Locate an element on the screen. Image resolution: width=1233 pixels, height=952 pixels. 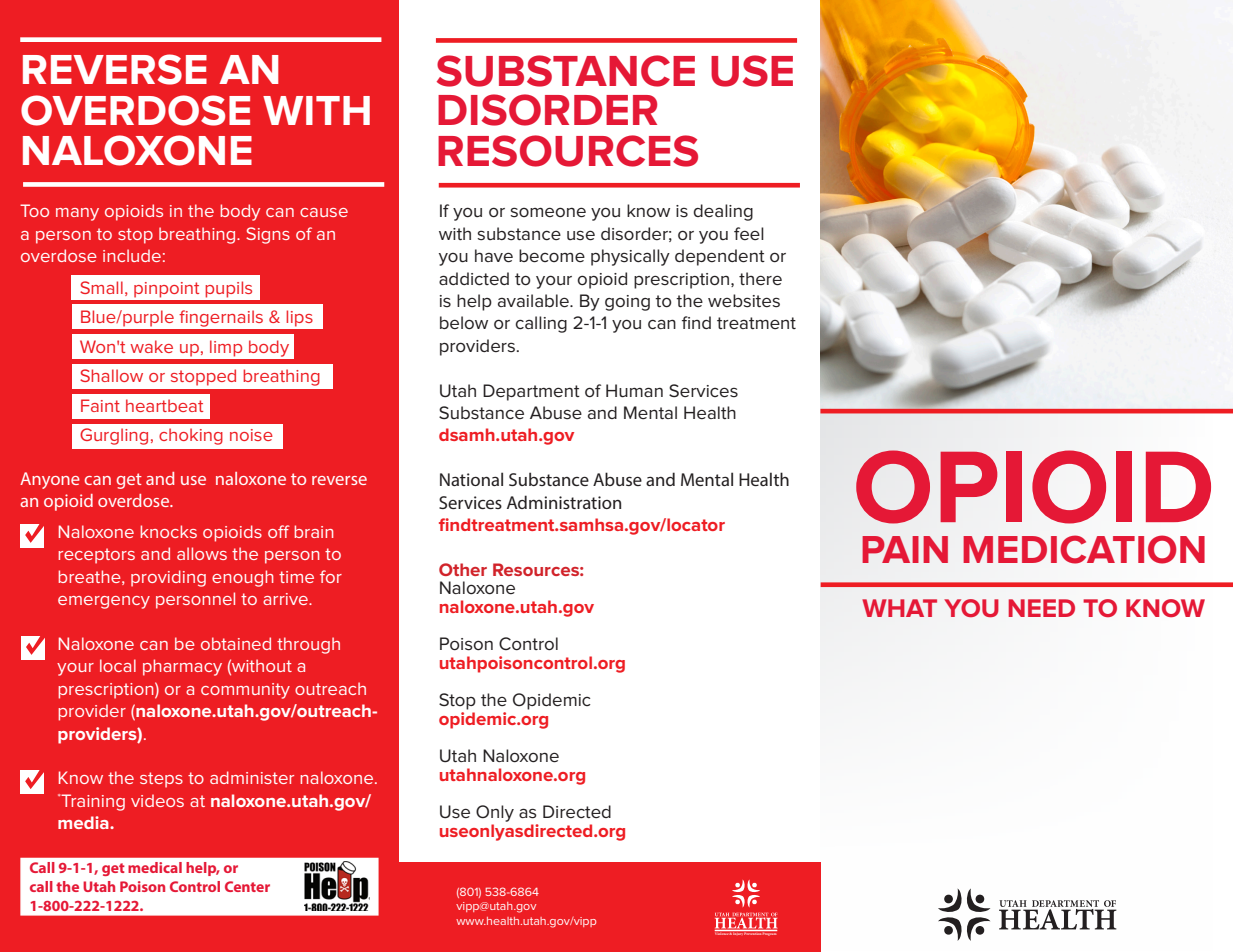
pharmacy is located at coordinates (182, 667).
